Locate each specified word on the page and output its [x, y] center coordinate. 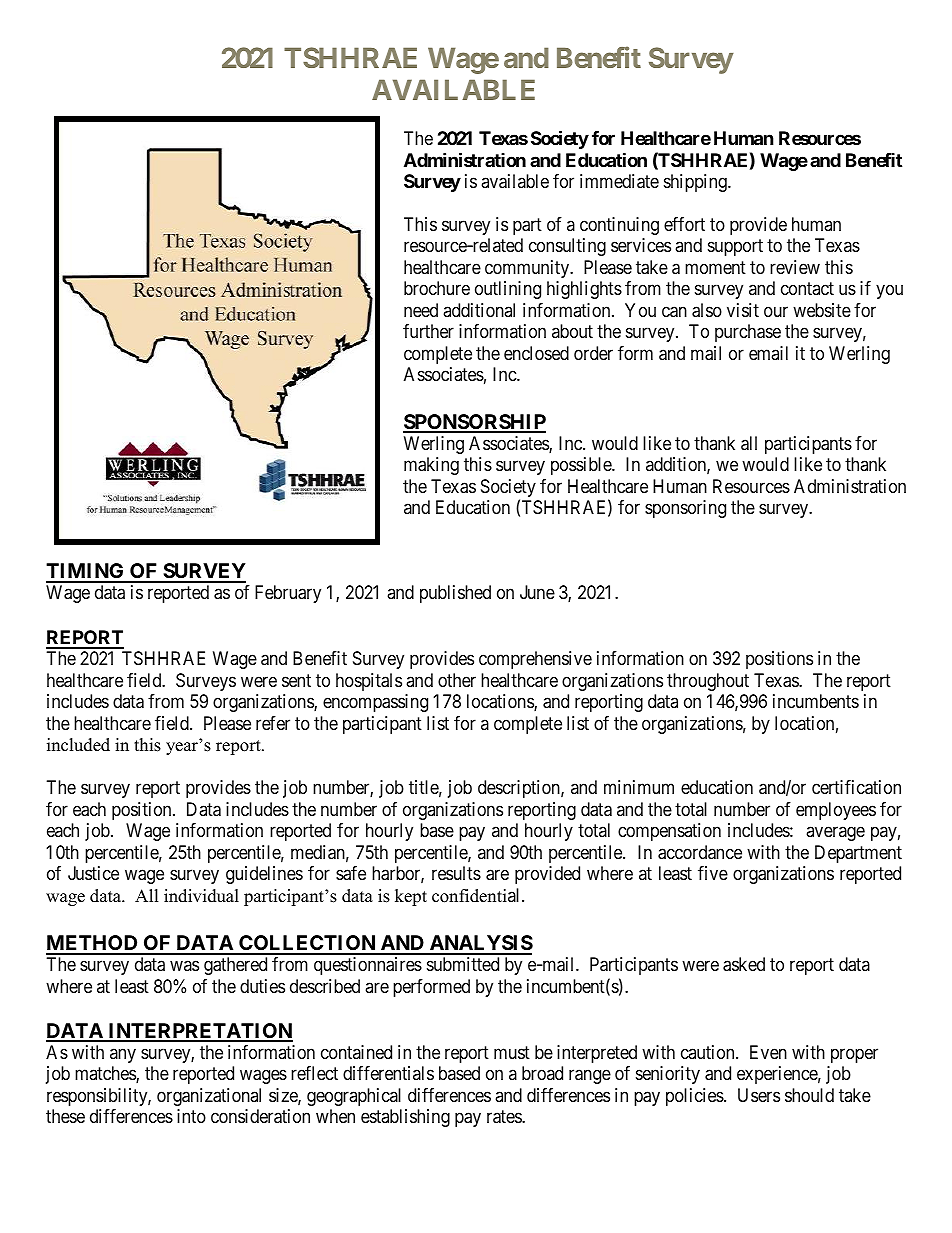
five [713, 873]
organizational [209, 1097]
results [456, 873]
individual [201, 896]
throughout [708, 682]
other [457, 680]
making [431, 466]
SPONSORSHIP [474, 423]
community [528, 269]
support [735, 248]
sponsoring [685, 509]
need [421, 310]
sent [296, 680]
